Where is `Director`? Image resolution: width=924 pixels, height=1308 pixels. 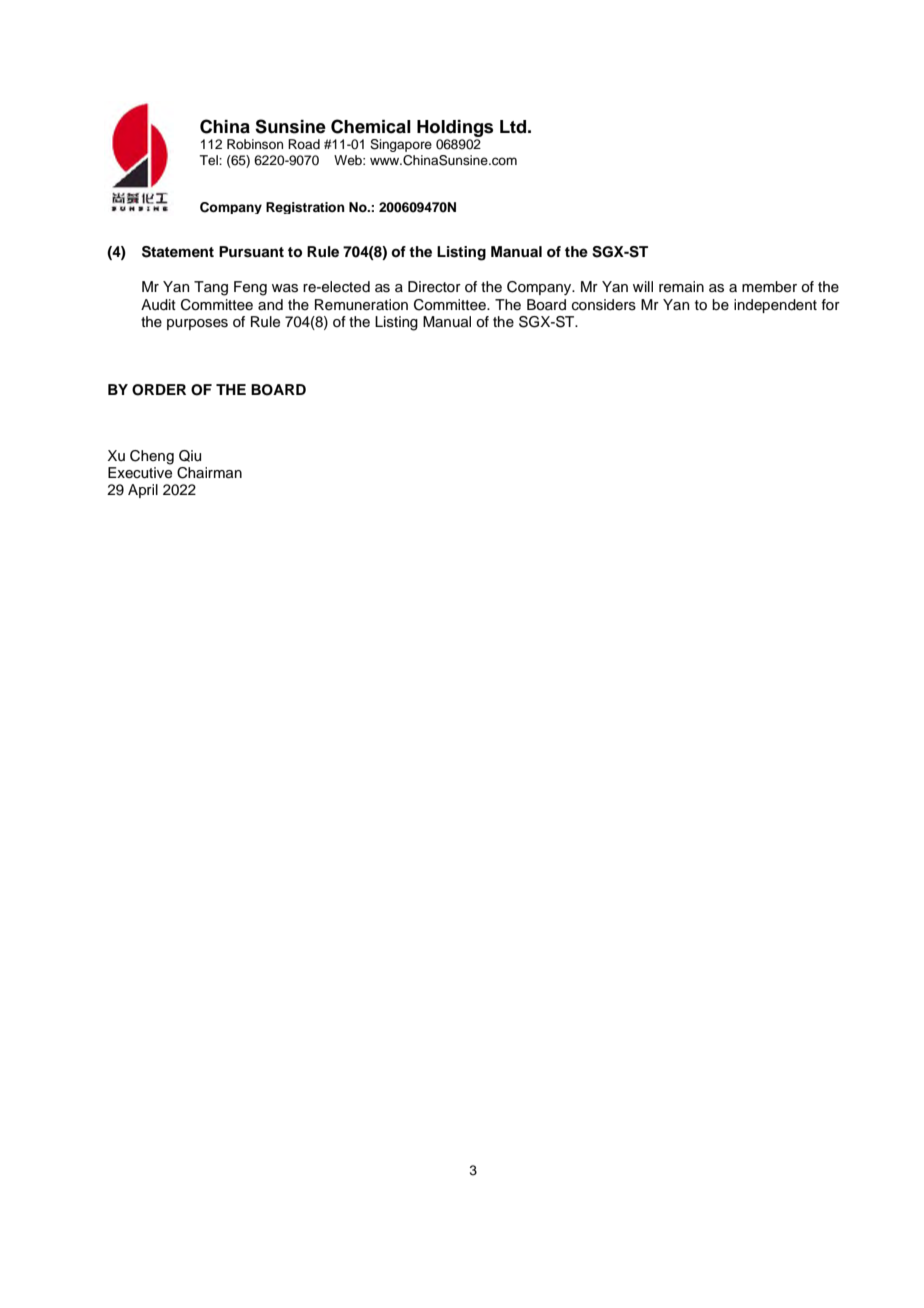
Director is located at coordinates (434, 287).
